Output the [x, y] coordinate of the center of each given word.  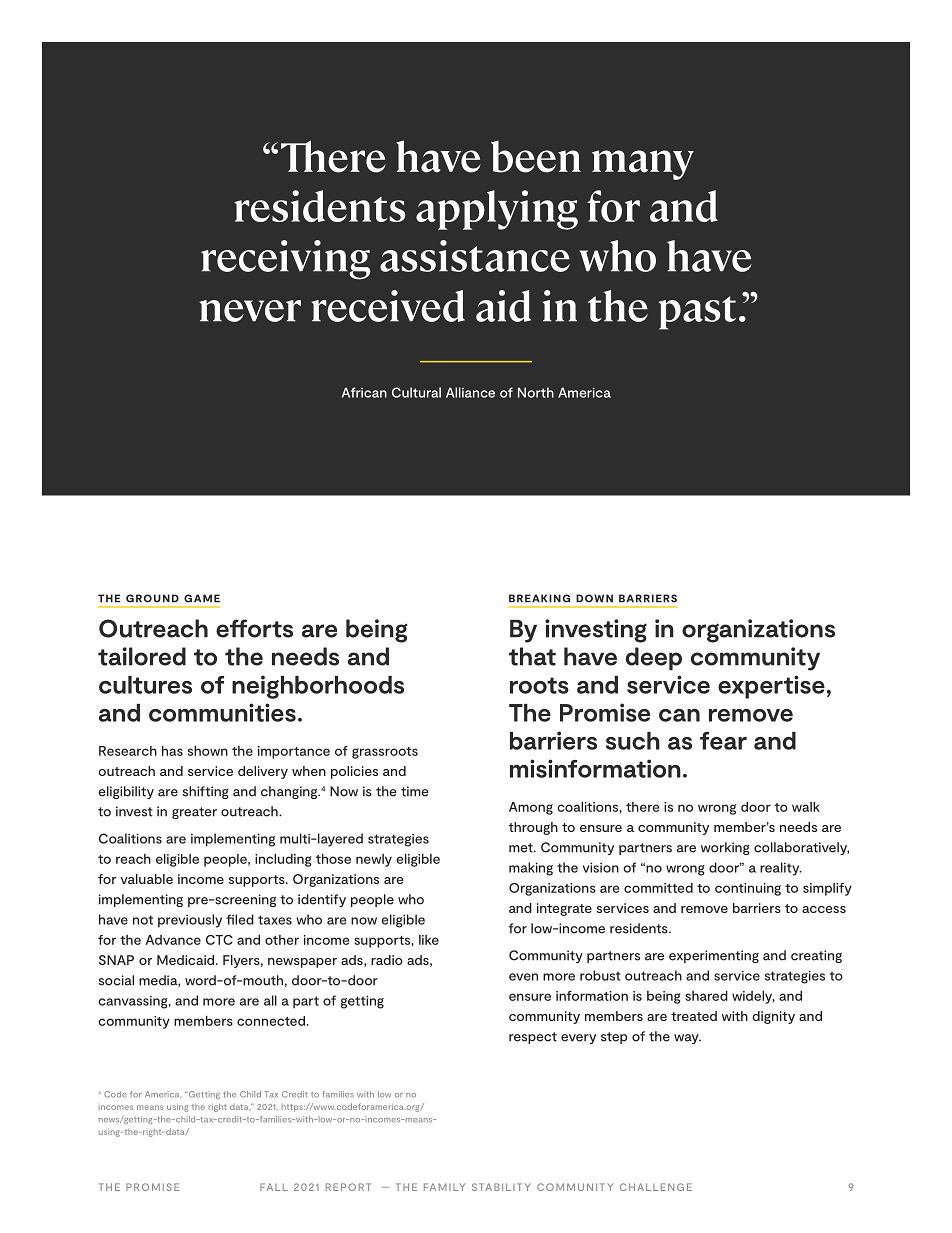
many [643, 165]
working [725, 848]
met [522, 848]
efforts [254, 628]
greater [194, 813]
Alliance [470, 392]
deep [654, 659]
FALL [274, 1187]
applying [497, 210]
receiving [286, 260]
